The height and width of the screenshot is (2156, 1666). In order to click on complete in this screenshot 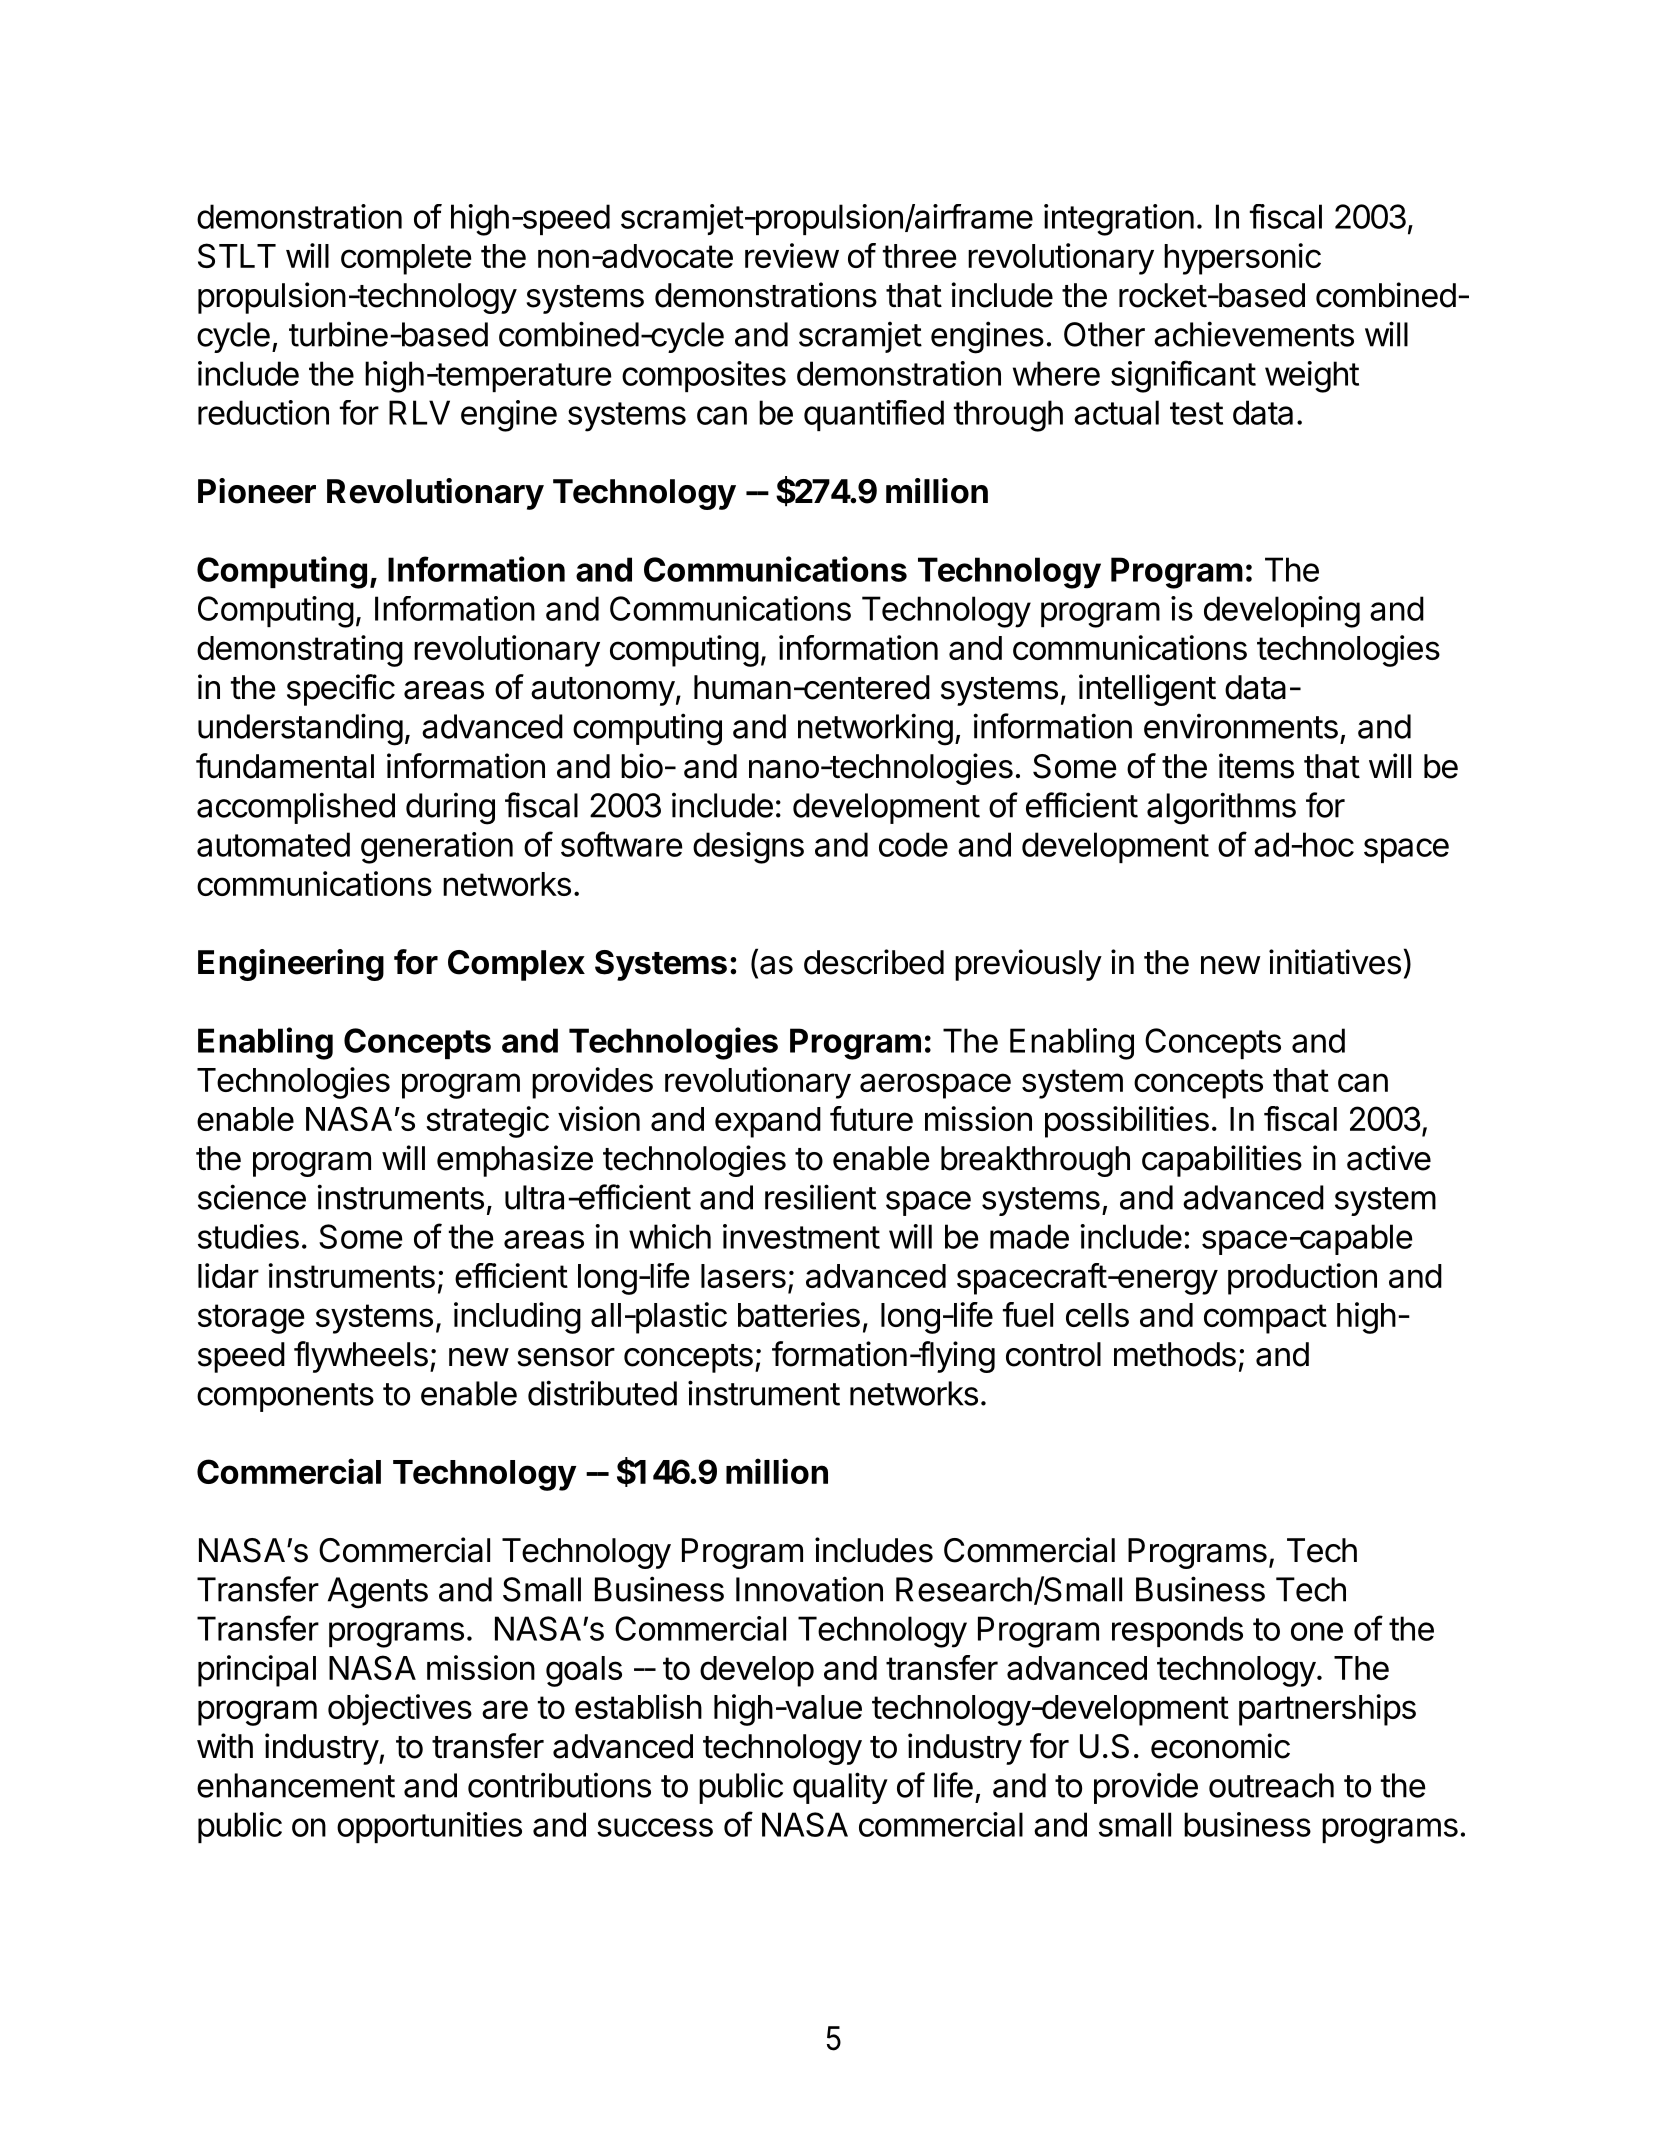, I will do `click(406, 259)`.
